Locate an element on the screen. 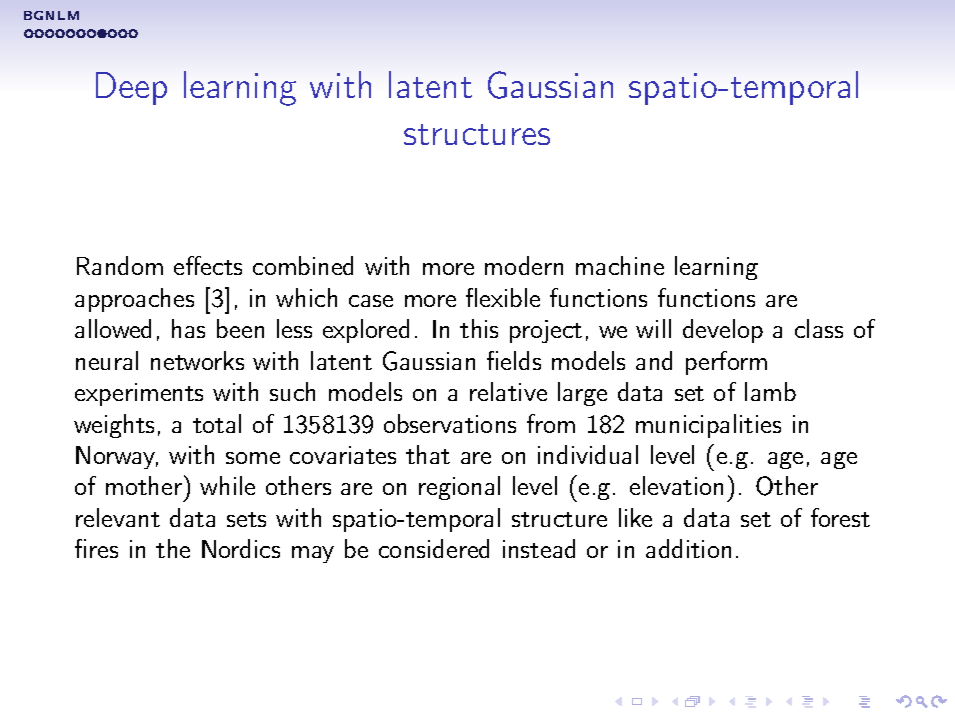  considered is located at coordinates (434, 548).
